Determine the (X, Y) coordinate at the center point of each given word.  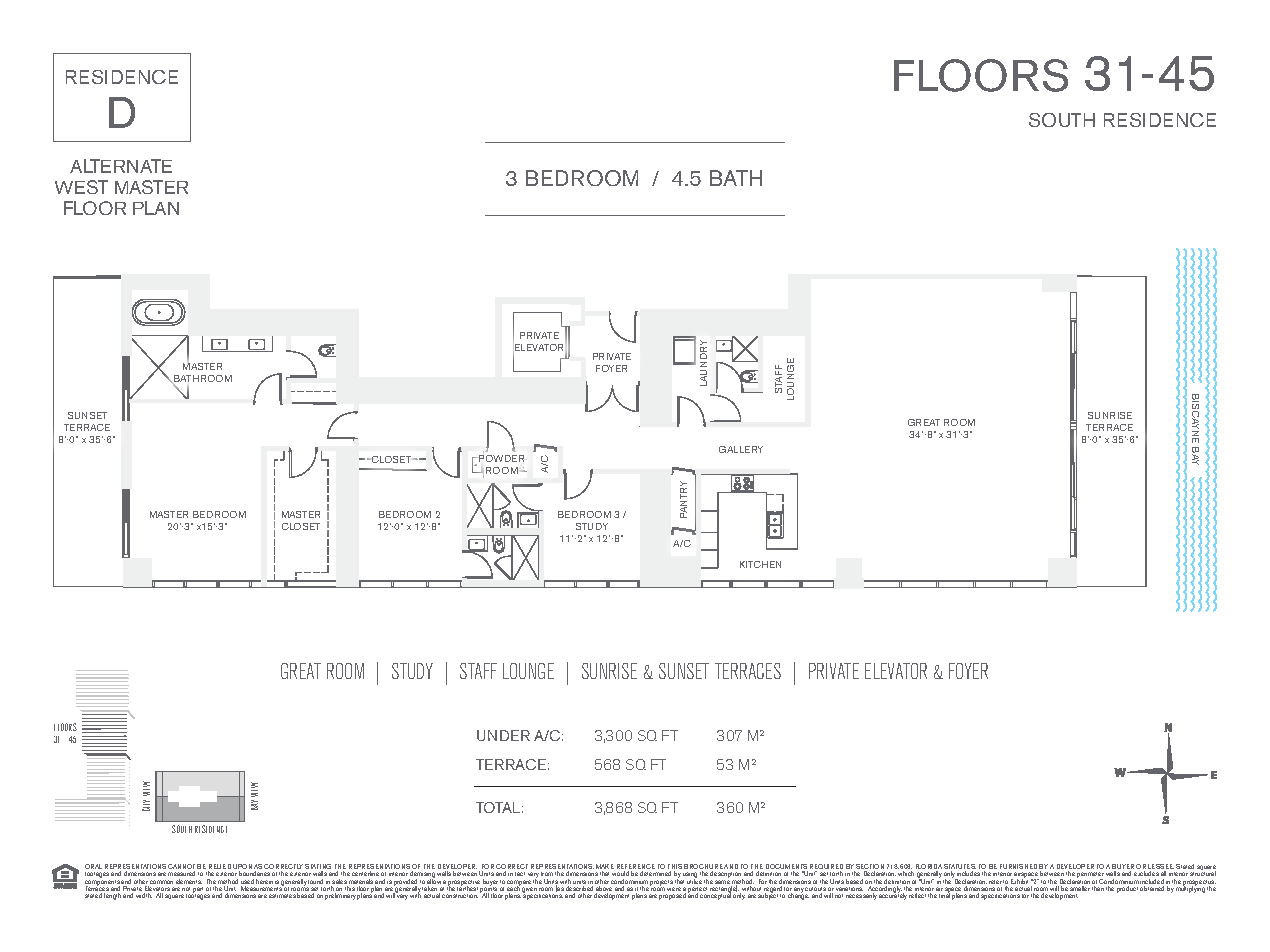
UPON (242, 868)
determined (655, 873)
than (1098, 888)
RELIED (219, 868)
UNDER (503, 735)
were (674, 889)
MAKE (605, 868)
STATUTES (960, 868)
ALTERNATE (121, 166)
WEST (81, 187)
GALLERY (741, 449)
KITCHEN (760, 564)
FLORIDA (929, 868)
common (161, 882)
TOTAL (498, 807)
